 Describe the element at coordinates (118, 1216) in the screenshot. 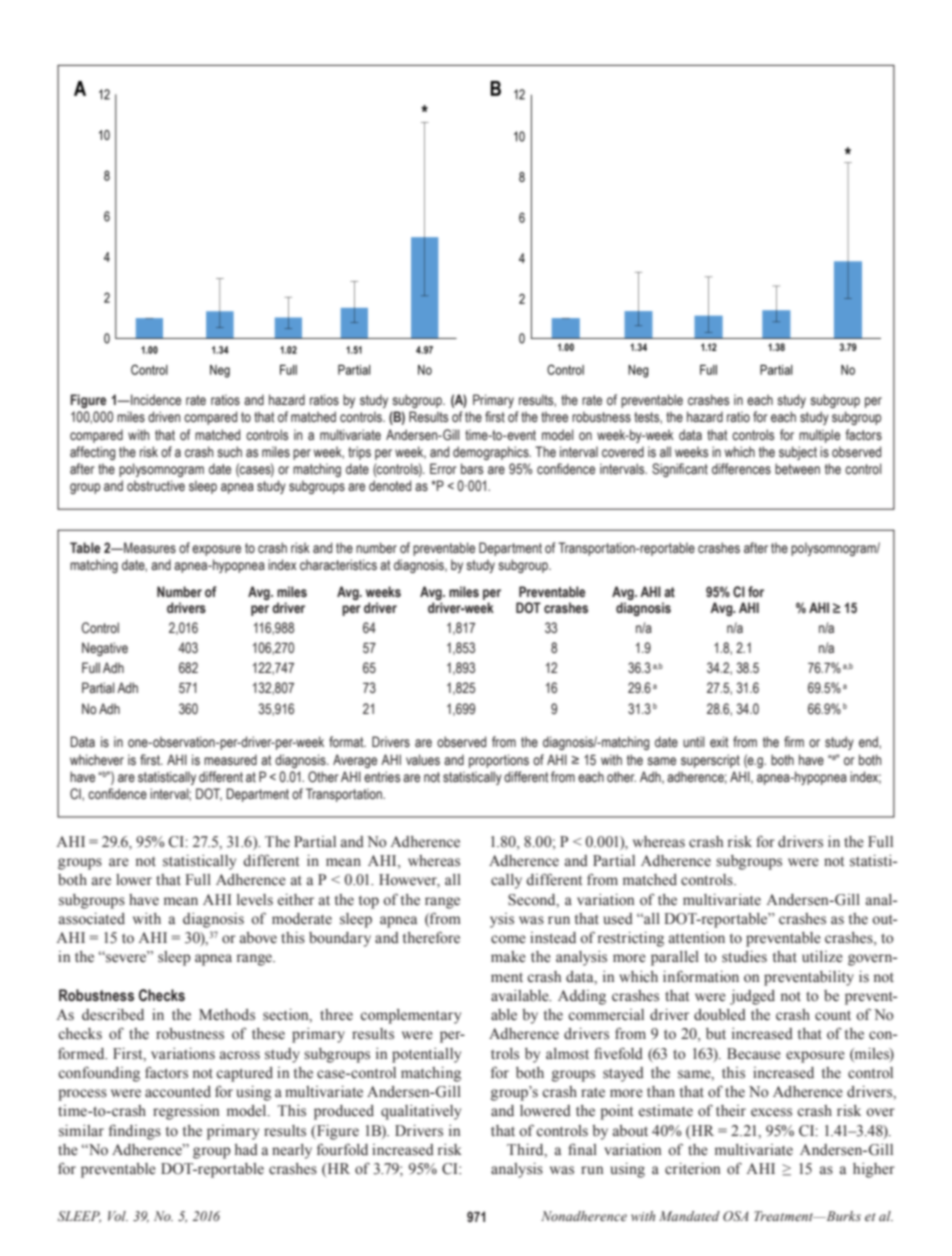

I see `Vol` at that location.
